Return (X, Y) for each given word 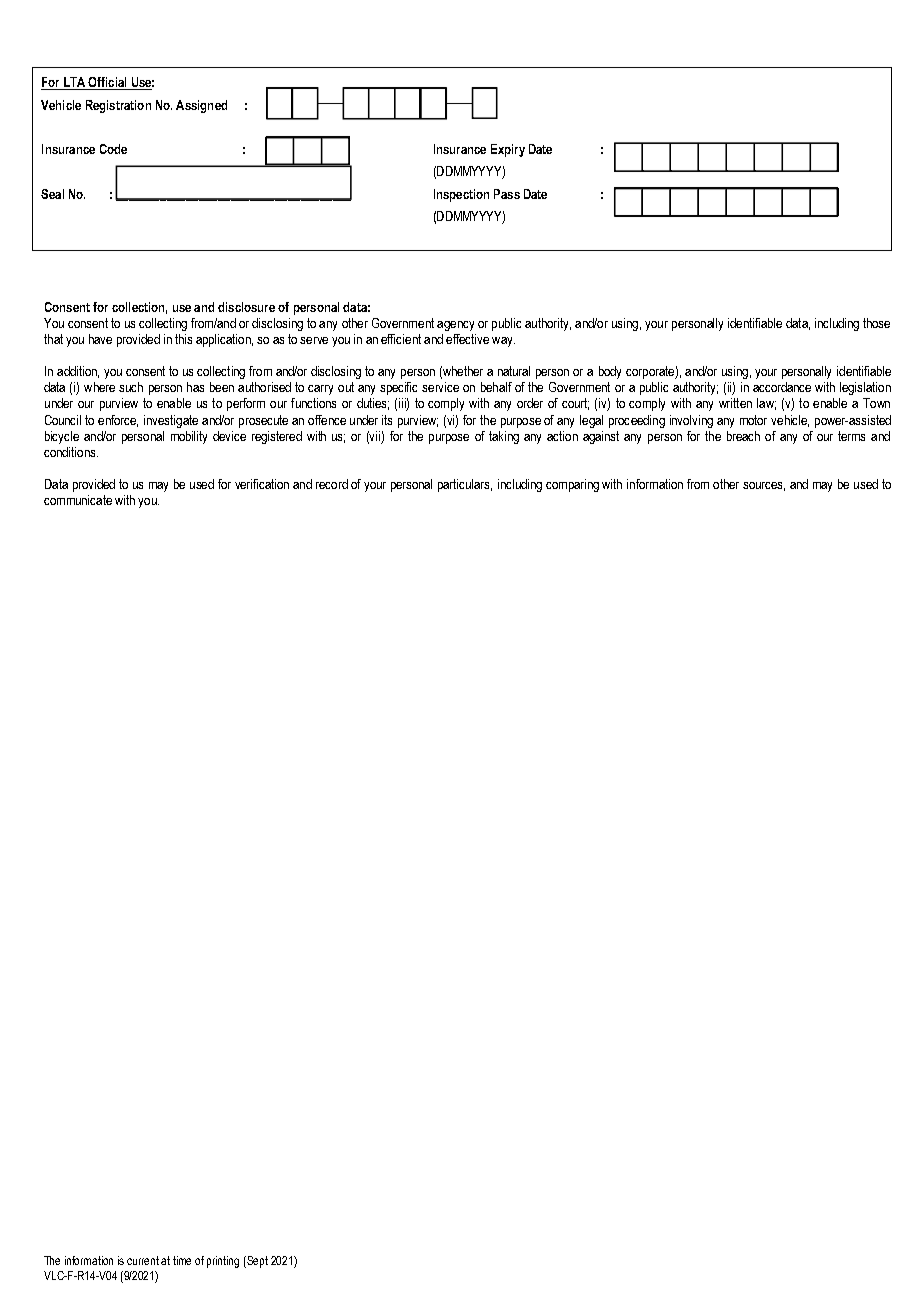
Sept (256, 1262)
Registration (118, 106)
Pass (507, 194)
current (144, 1260)
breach (743, 436)
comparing (572, 485)
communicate (78, 500)
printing (223, 1262)
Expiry (508, 150)
